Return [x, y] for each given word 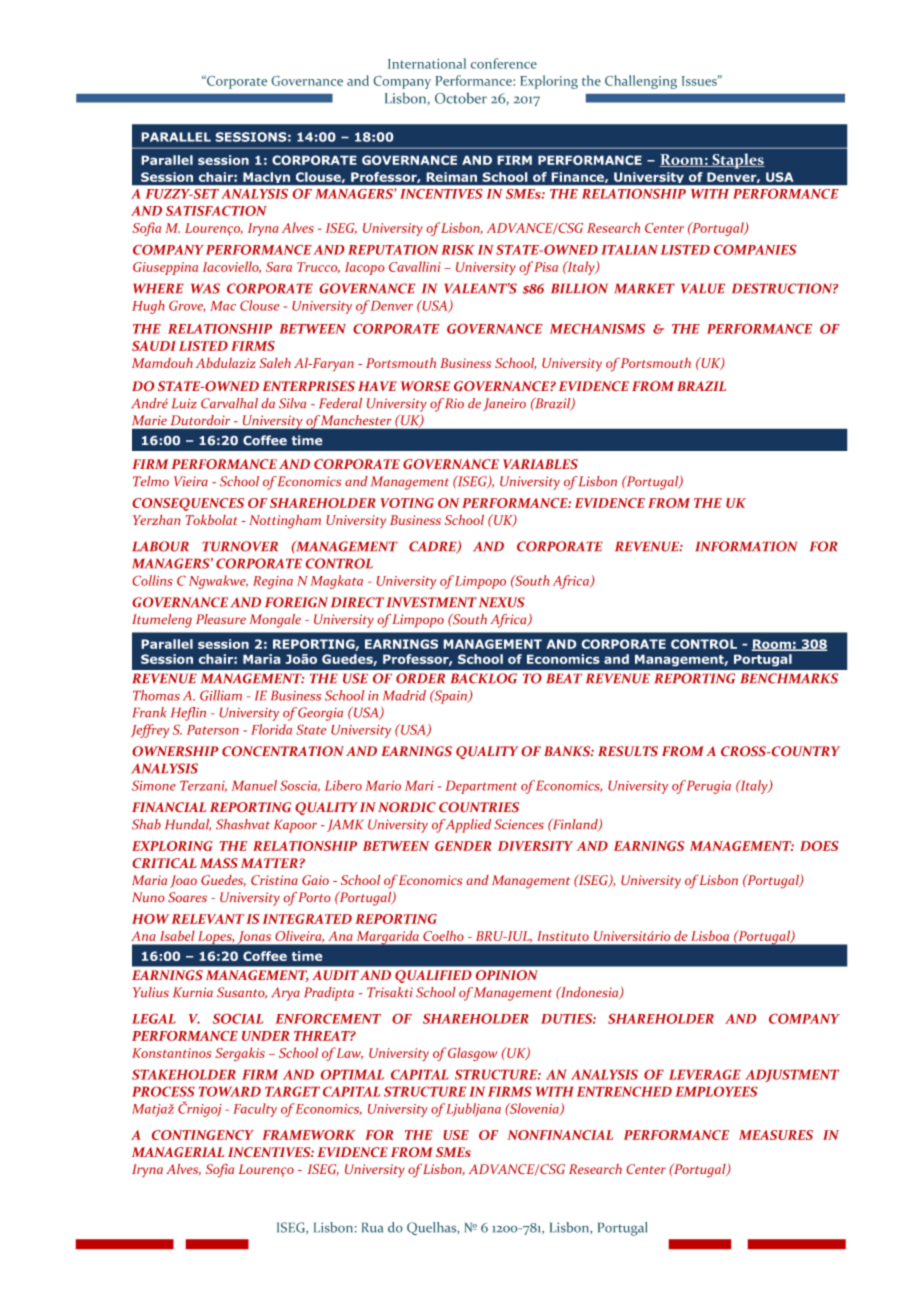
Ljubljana [473, 1110]
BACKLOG [484, 678]
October [461, 98]
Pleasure [221, 619]
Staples [737, 161]
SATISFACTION [216, 211]
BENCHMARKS [789, 678]
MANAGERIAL [178, 1152]
